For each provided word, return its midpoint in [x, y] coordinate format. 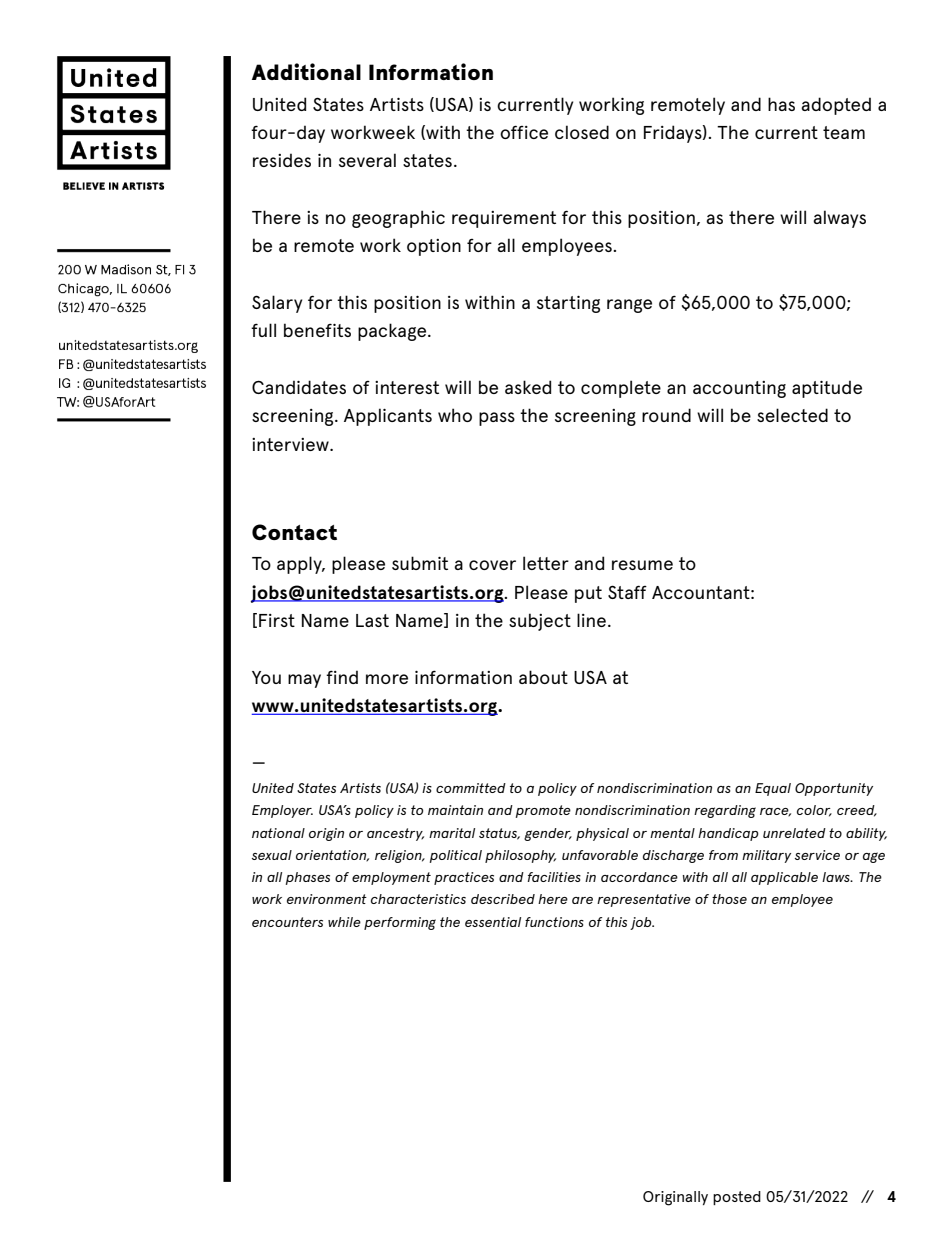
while [344, 922]
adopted [836, 106]
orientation [332, 855]
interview [291, 444]
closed [582, 132]
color [814, 811]
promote [543, 811]
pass [497, 419]
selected [792, 415]
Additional [306, 71]
